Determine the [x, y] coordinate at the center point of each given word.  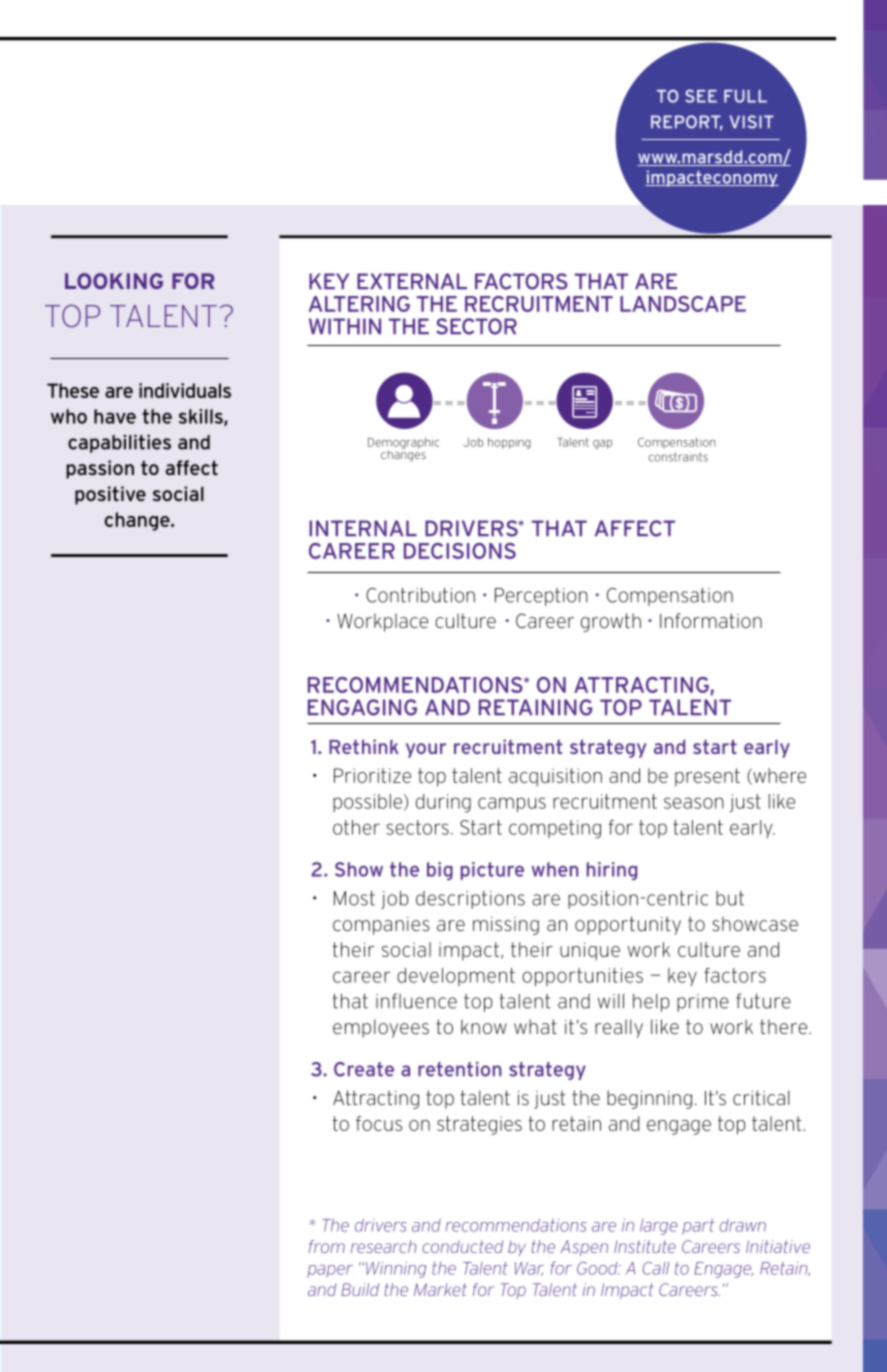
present [707, 777]
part [698, 1227]
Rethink [364, 746]
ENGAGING [362, 707]
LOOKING [114, 281]
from [327, 1246]
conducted [462, 1246]
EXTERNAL [412, 281]
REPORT [687, 123]
